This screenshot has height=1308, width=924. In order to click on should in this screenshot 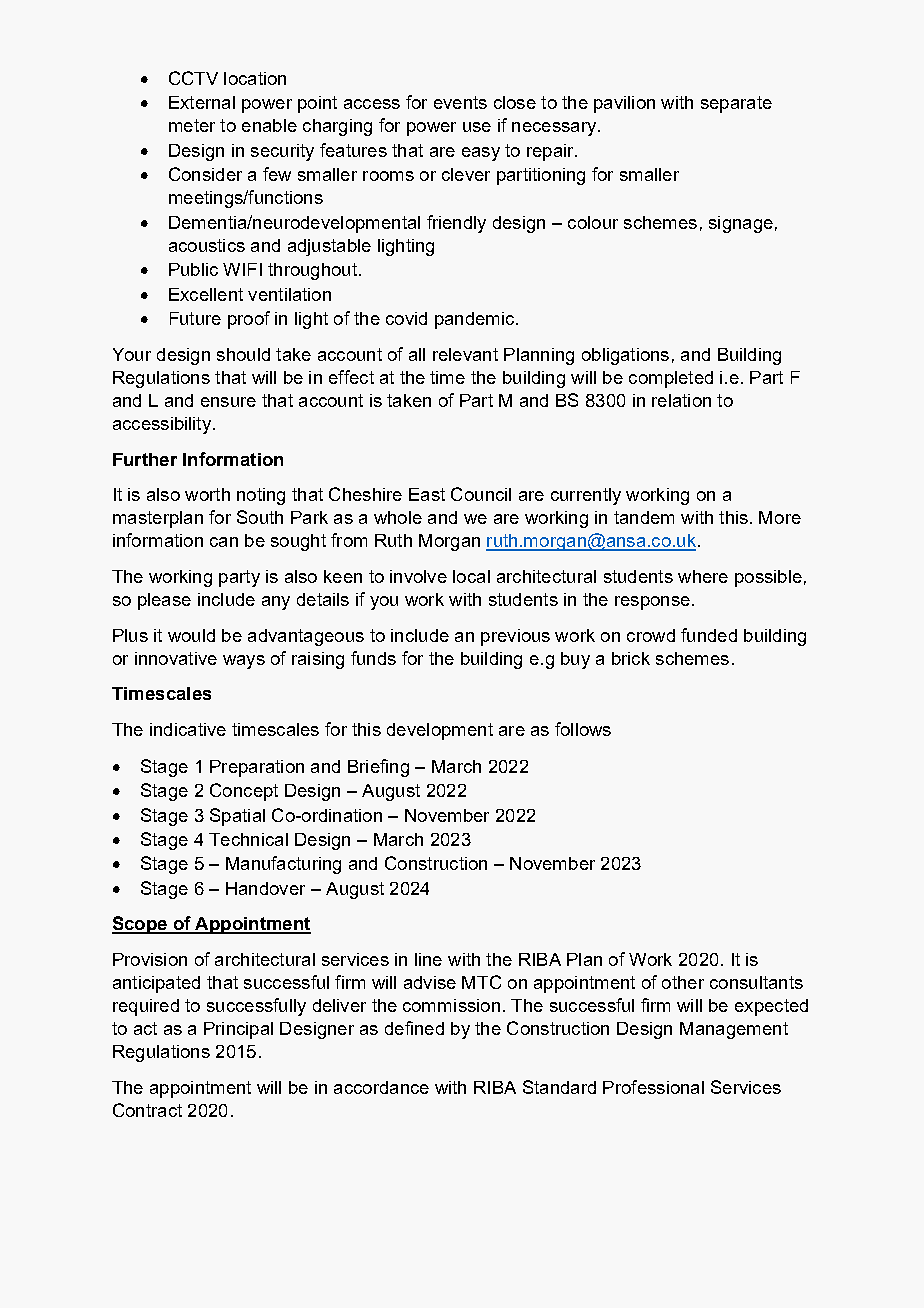, I will do `click(243, 354)`.
